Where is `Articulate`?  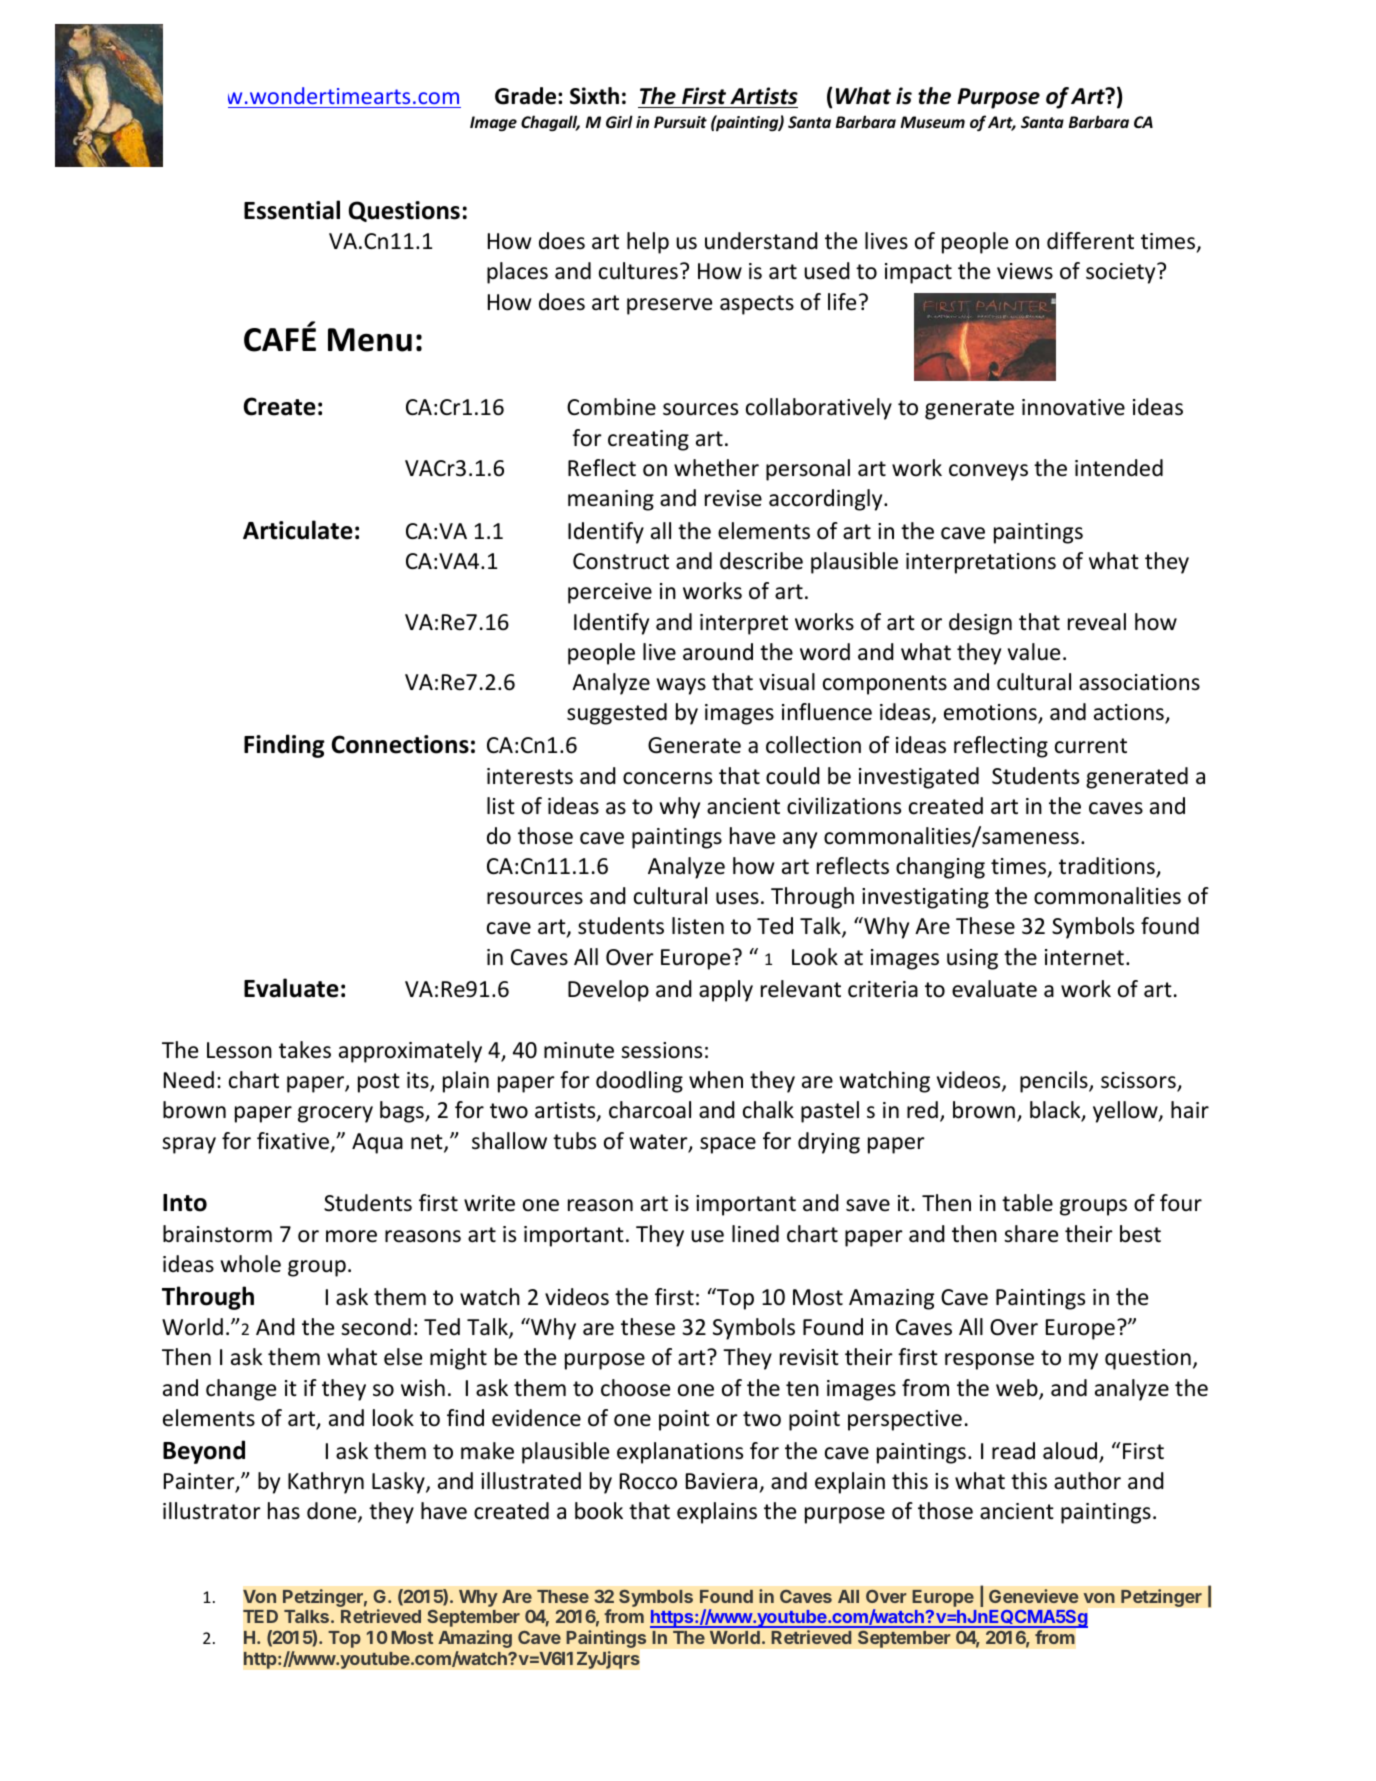 Articulate is located at coordinates (298, 530).
